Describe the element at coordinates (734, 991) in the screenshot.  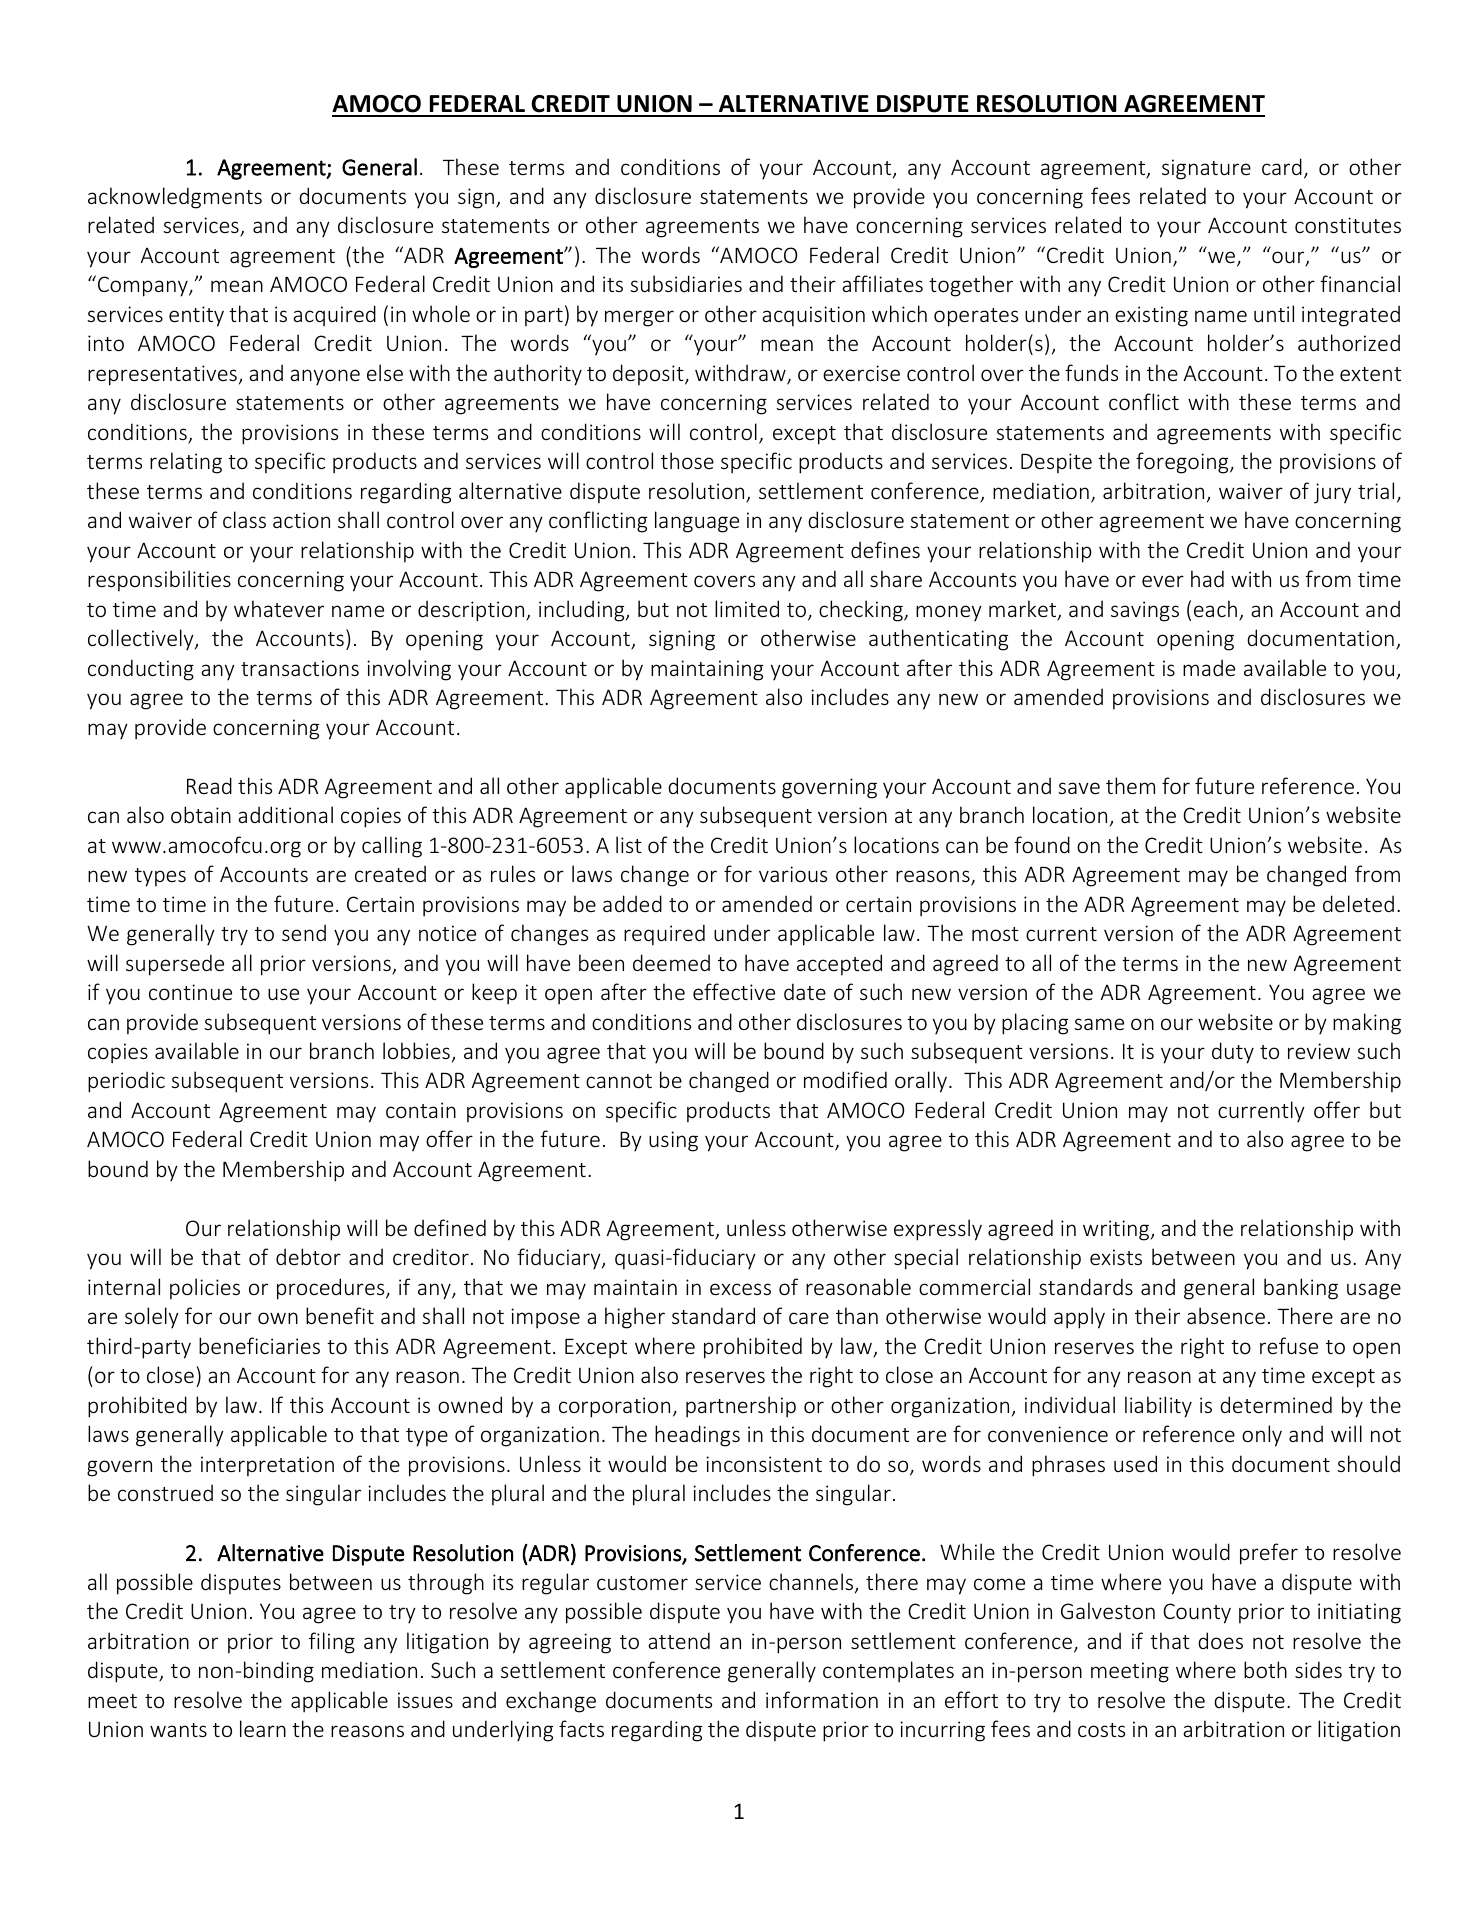
I see `effective` at that location.
